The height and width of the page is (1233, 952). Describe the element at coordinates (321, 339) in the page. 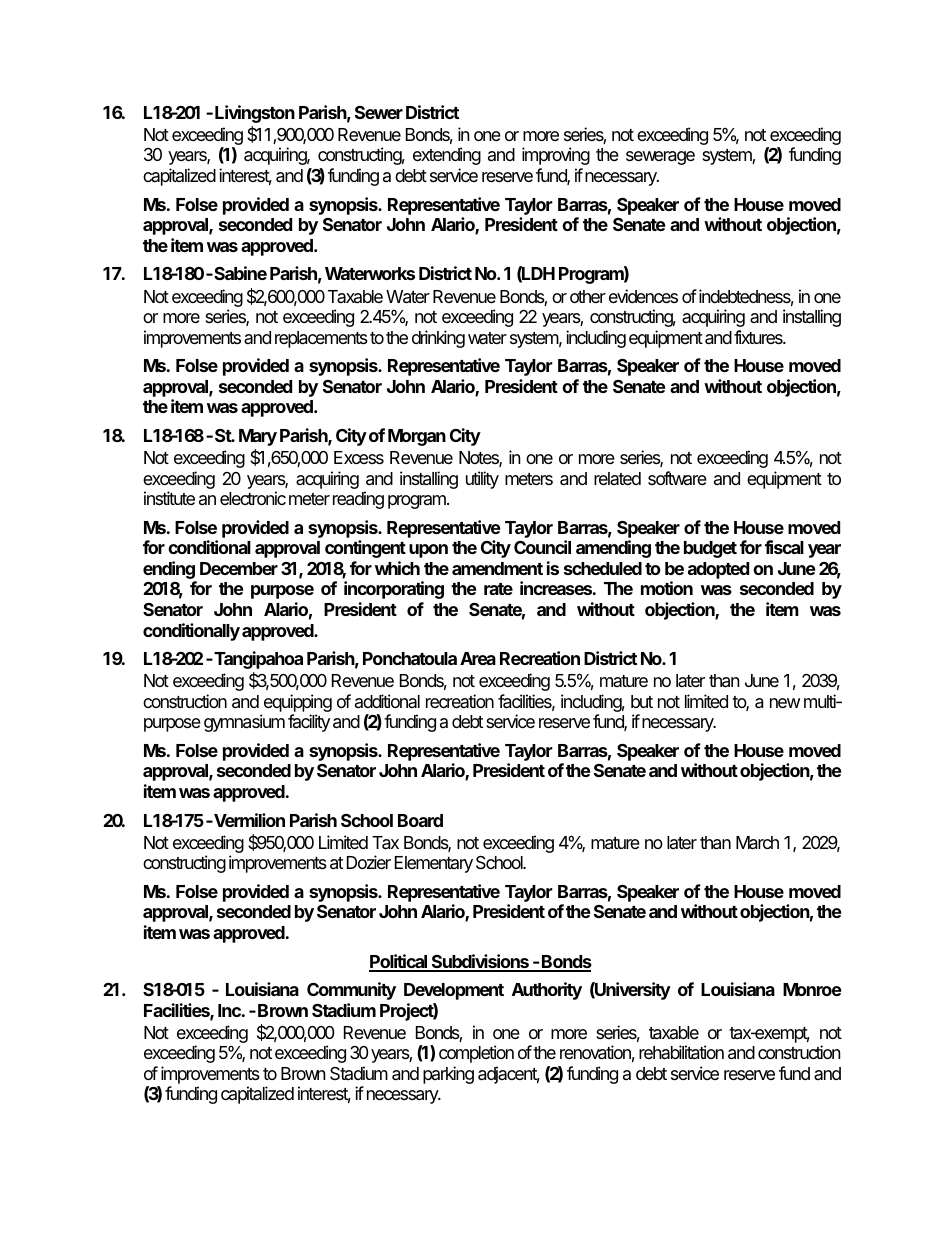

I see `replacements` at that location.
